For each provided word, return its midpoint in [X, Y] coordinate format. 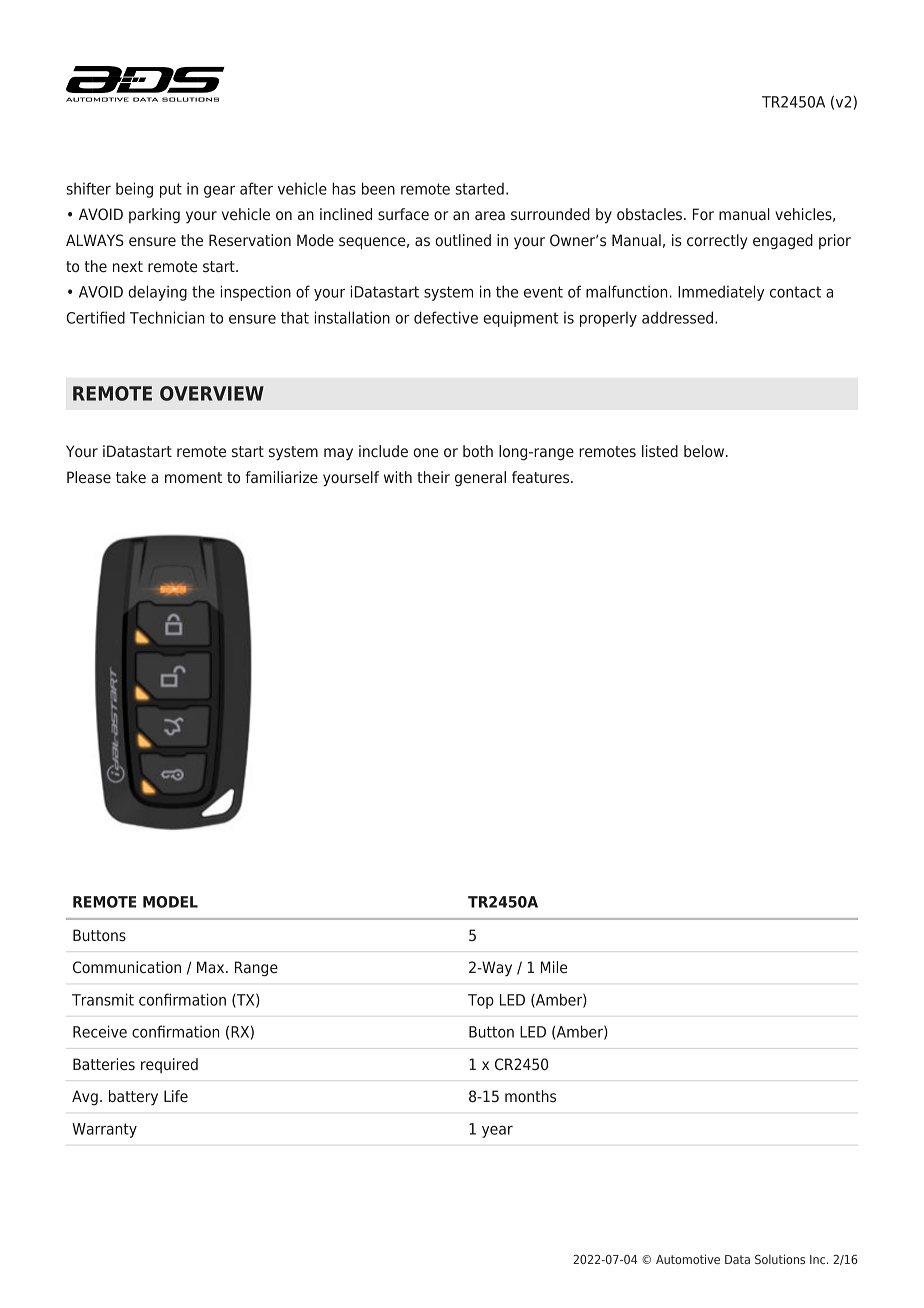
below [704, 451]
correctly [717, 242]
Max [212, 967]
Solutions [780, 1259]
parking [154, 216]
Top [481, 1001]
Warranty [104, 1130]
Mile [554, 967]
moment [193, 477]
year [497, 1132]
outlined [463, 240]
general [480, 479]
